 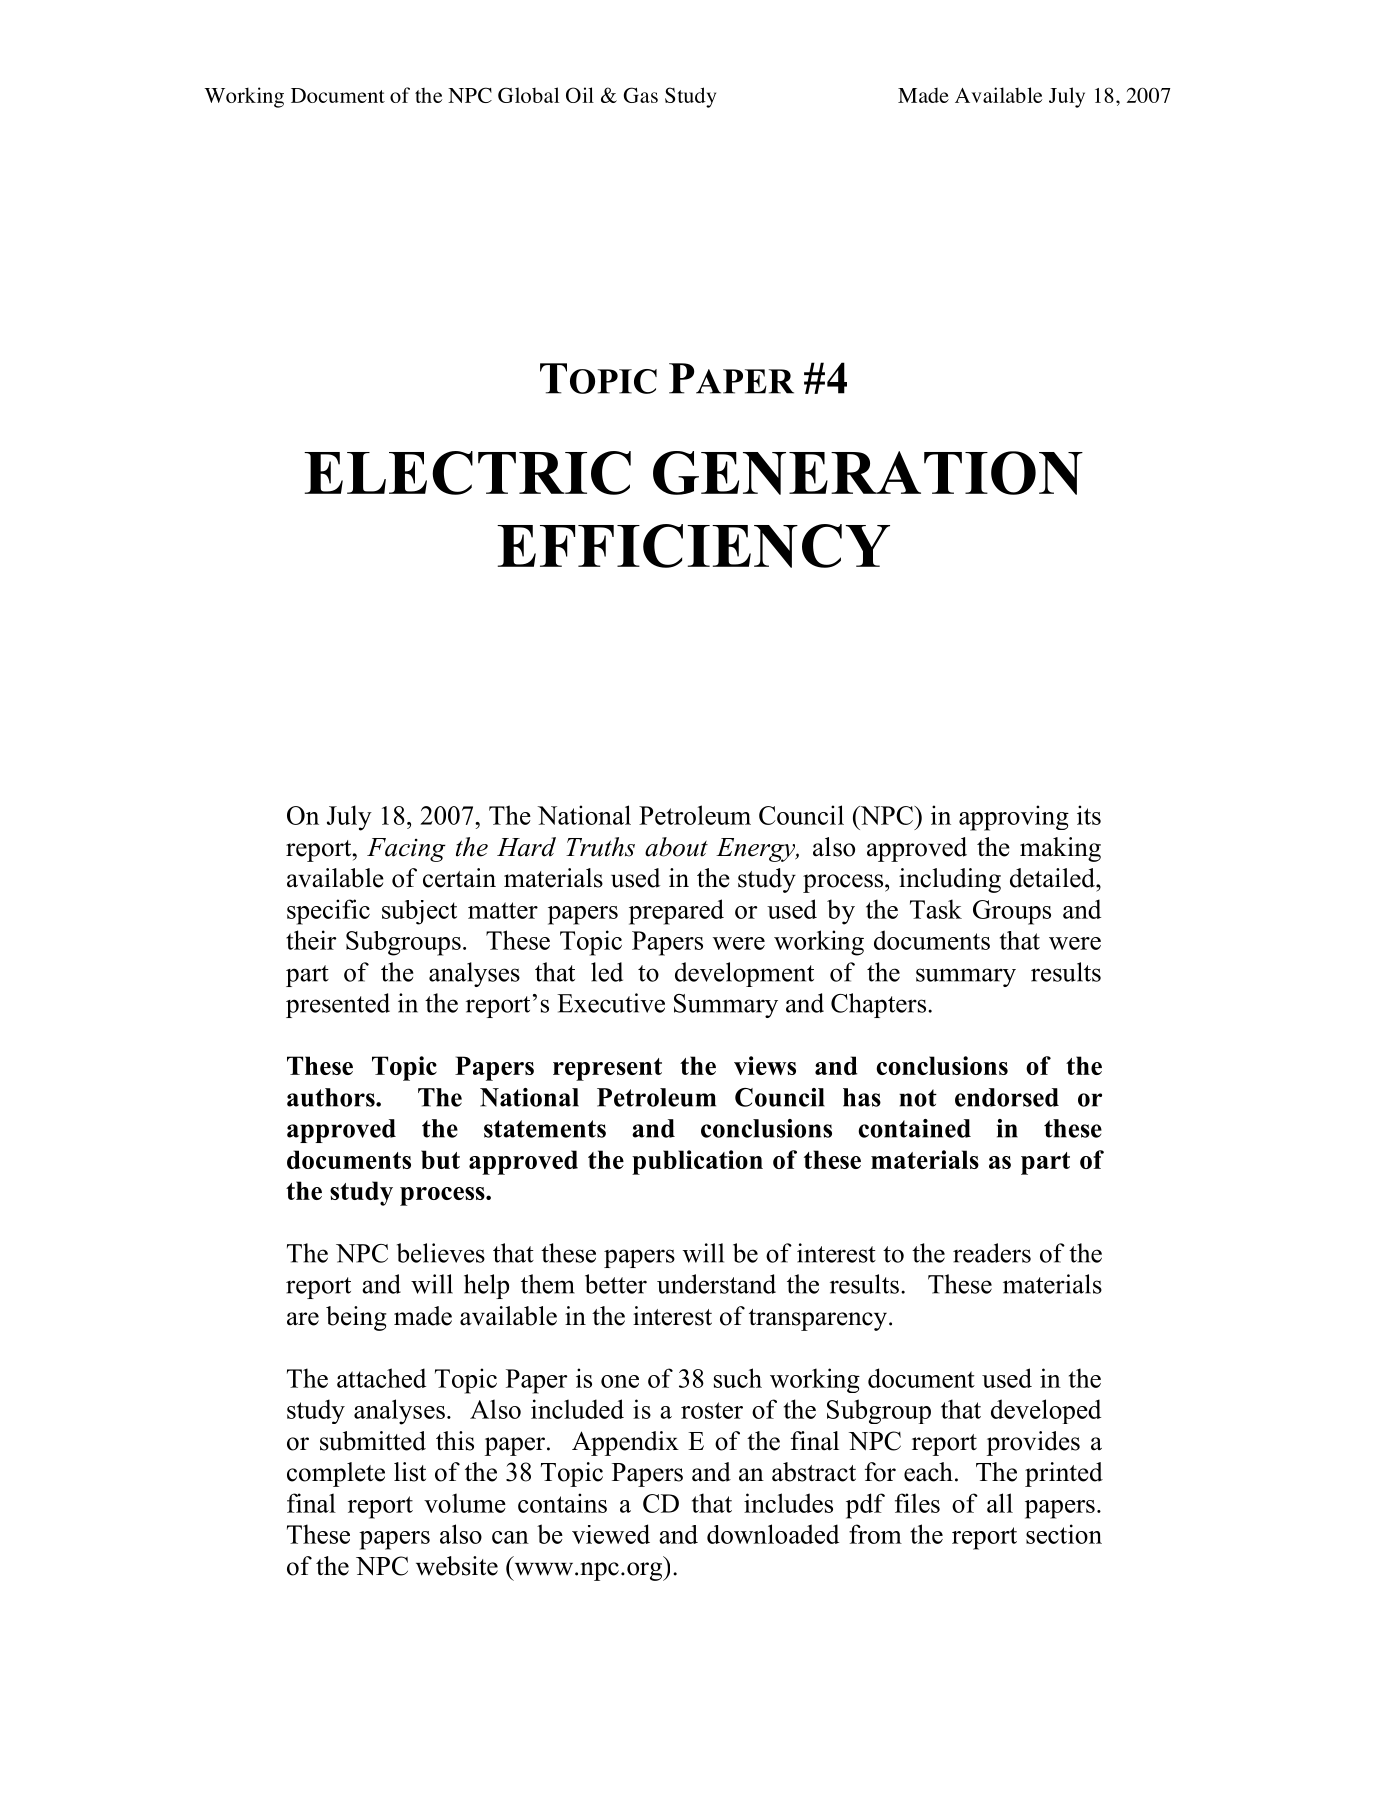 I want to click on readers, so click(x=992, y=1253).
